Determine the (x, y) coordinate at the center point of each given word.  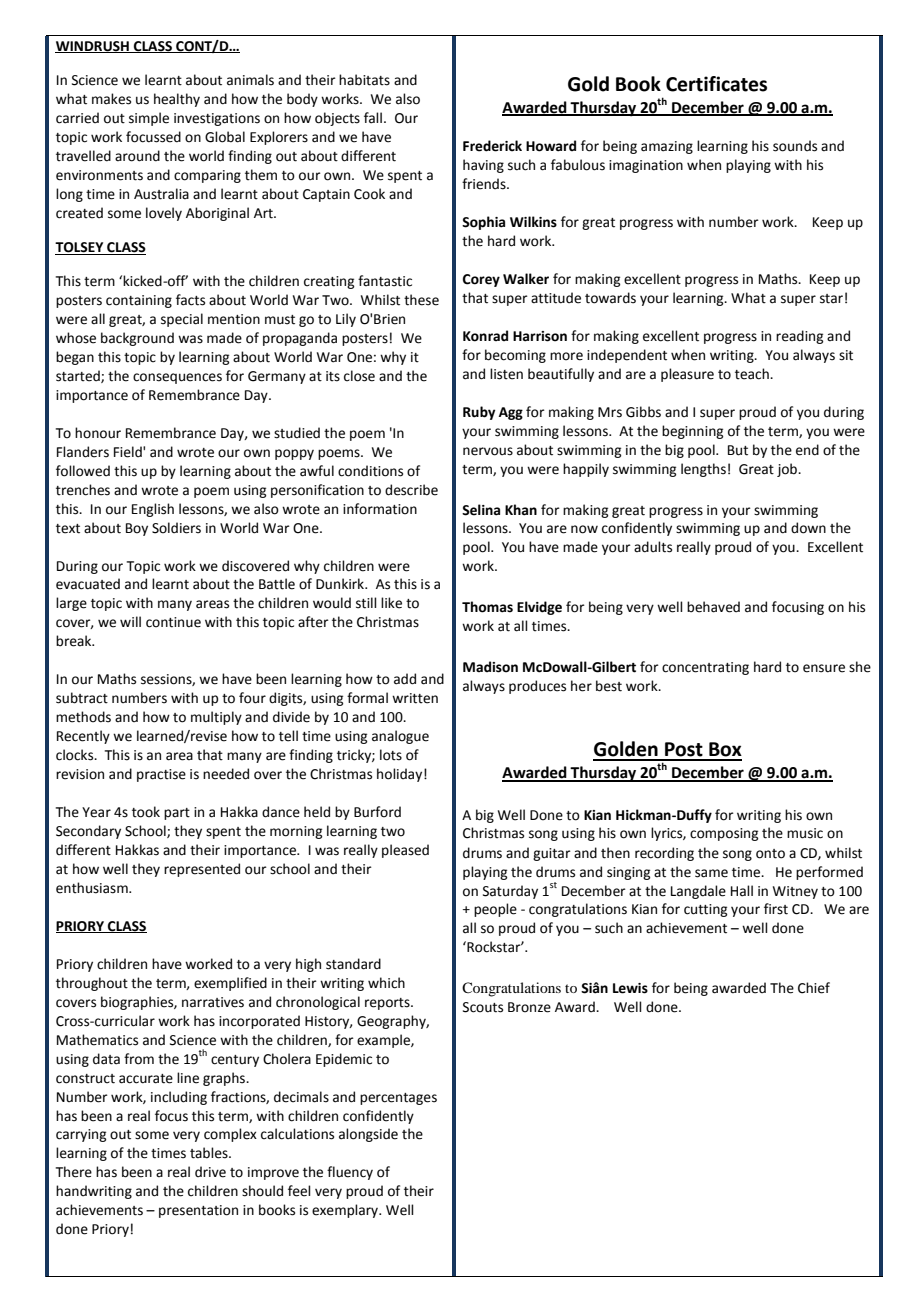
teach (753, 374)
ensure (824, 668)
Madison (490, 667)
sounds (795, 146)
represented (202, 870)
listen (506, 374)
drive (210, 1172)
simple (149, 119)
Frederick (492, 146)
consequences (177, 378)
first (776, 909)
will (130, 621)
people (495, 910)
